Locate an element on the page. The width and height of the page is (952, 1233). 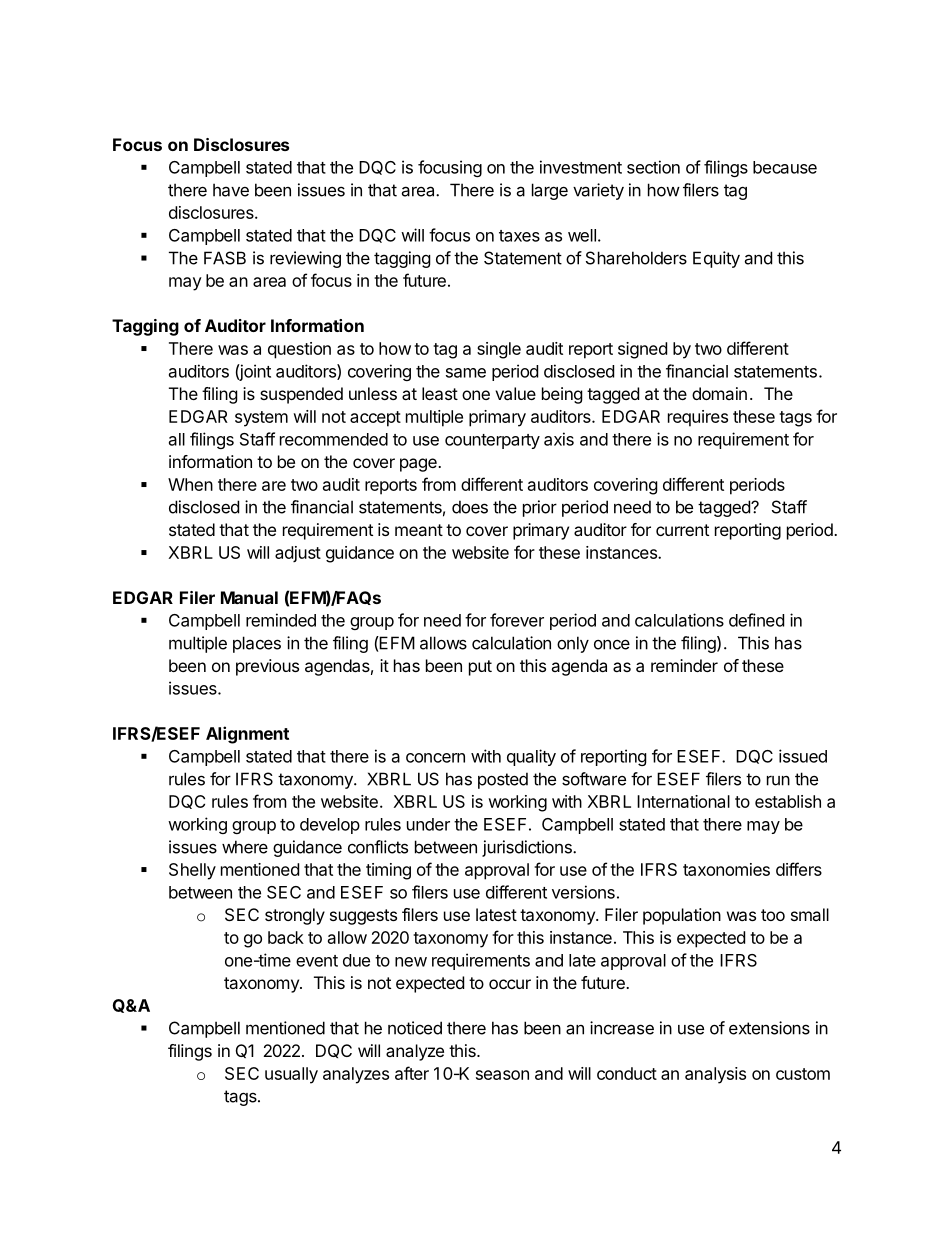
forever is located at coordinates (517, 620).
